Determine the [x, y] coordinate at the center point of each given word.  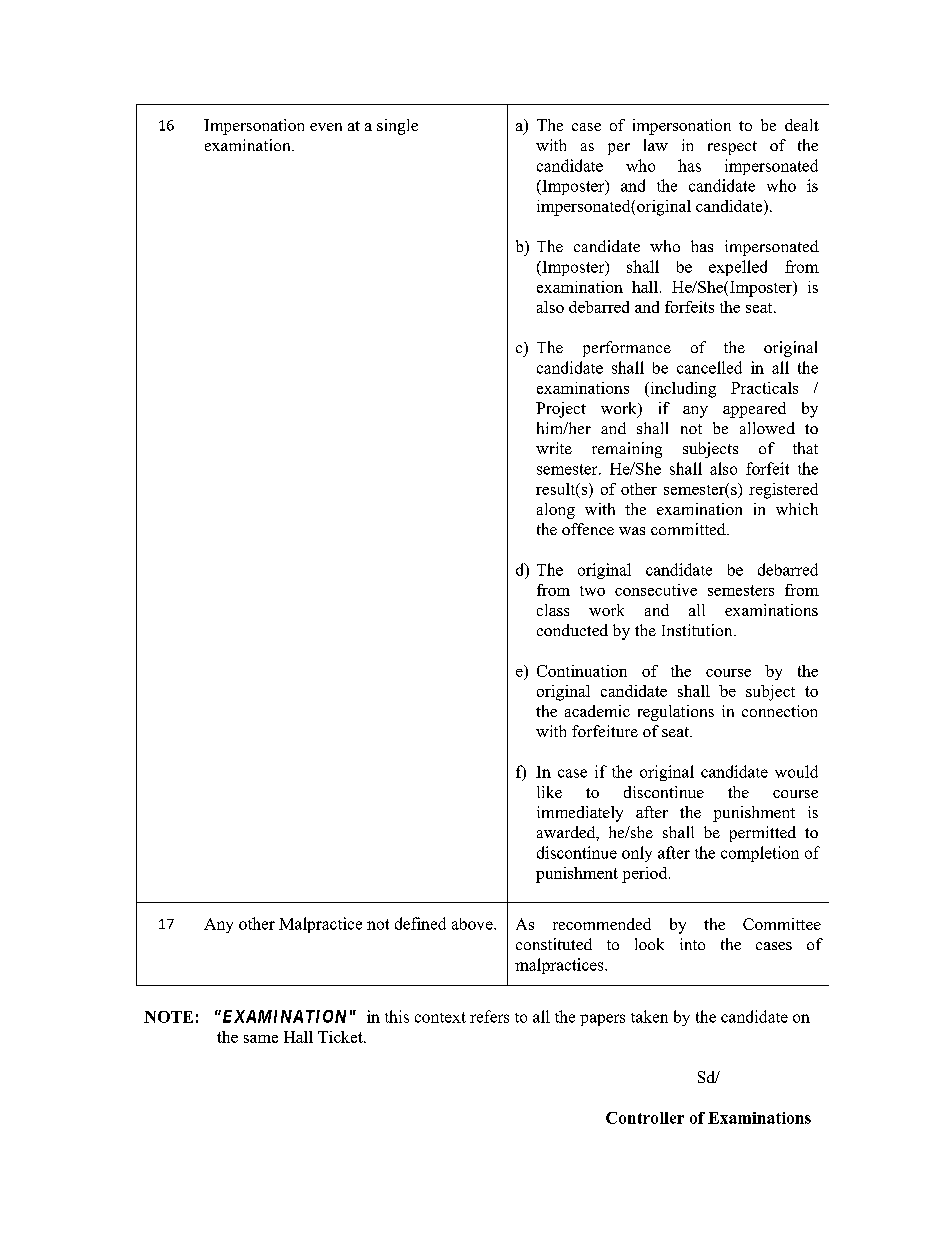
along [556, 511]
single [397, 127]
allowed [767, 428]
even [326, 127]
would [796, 771]
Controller [645, 1118]
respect [732, 148]
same [261, 1039]
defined [420, 923]
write [554, 448]
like [549, 792]
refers [489, 1016]
